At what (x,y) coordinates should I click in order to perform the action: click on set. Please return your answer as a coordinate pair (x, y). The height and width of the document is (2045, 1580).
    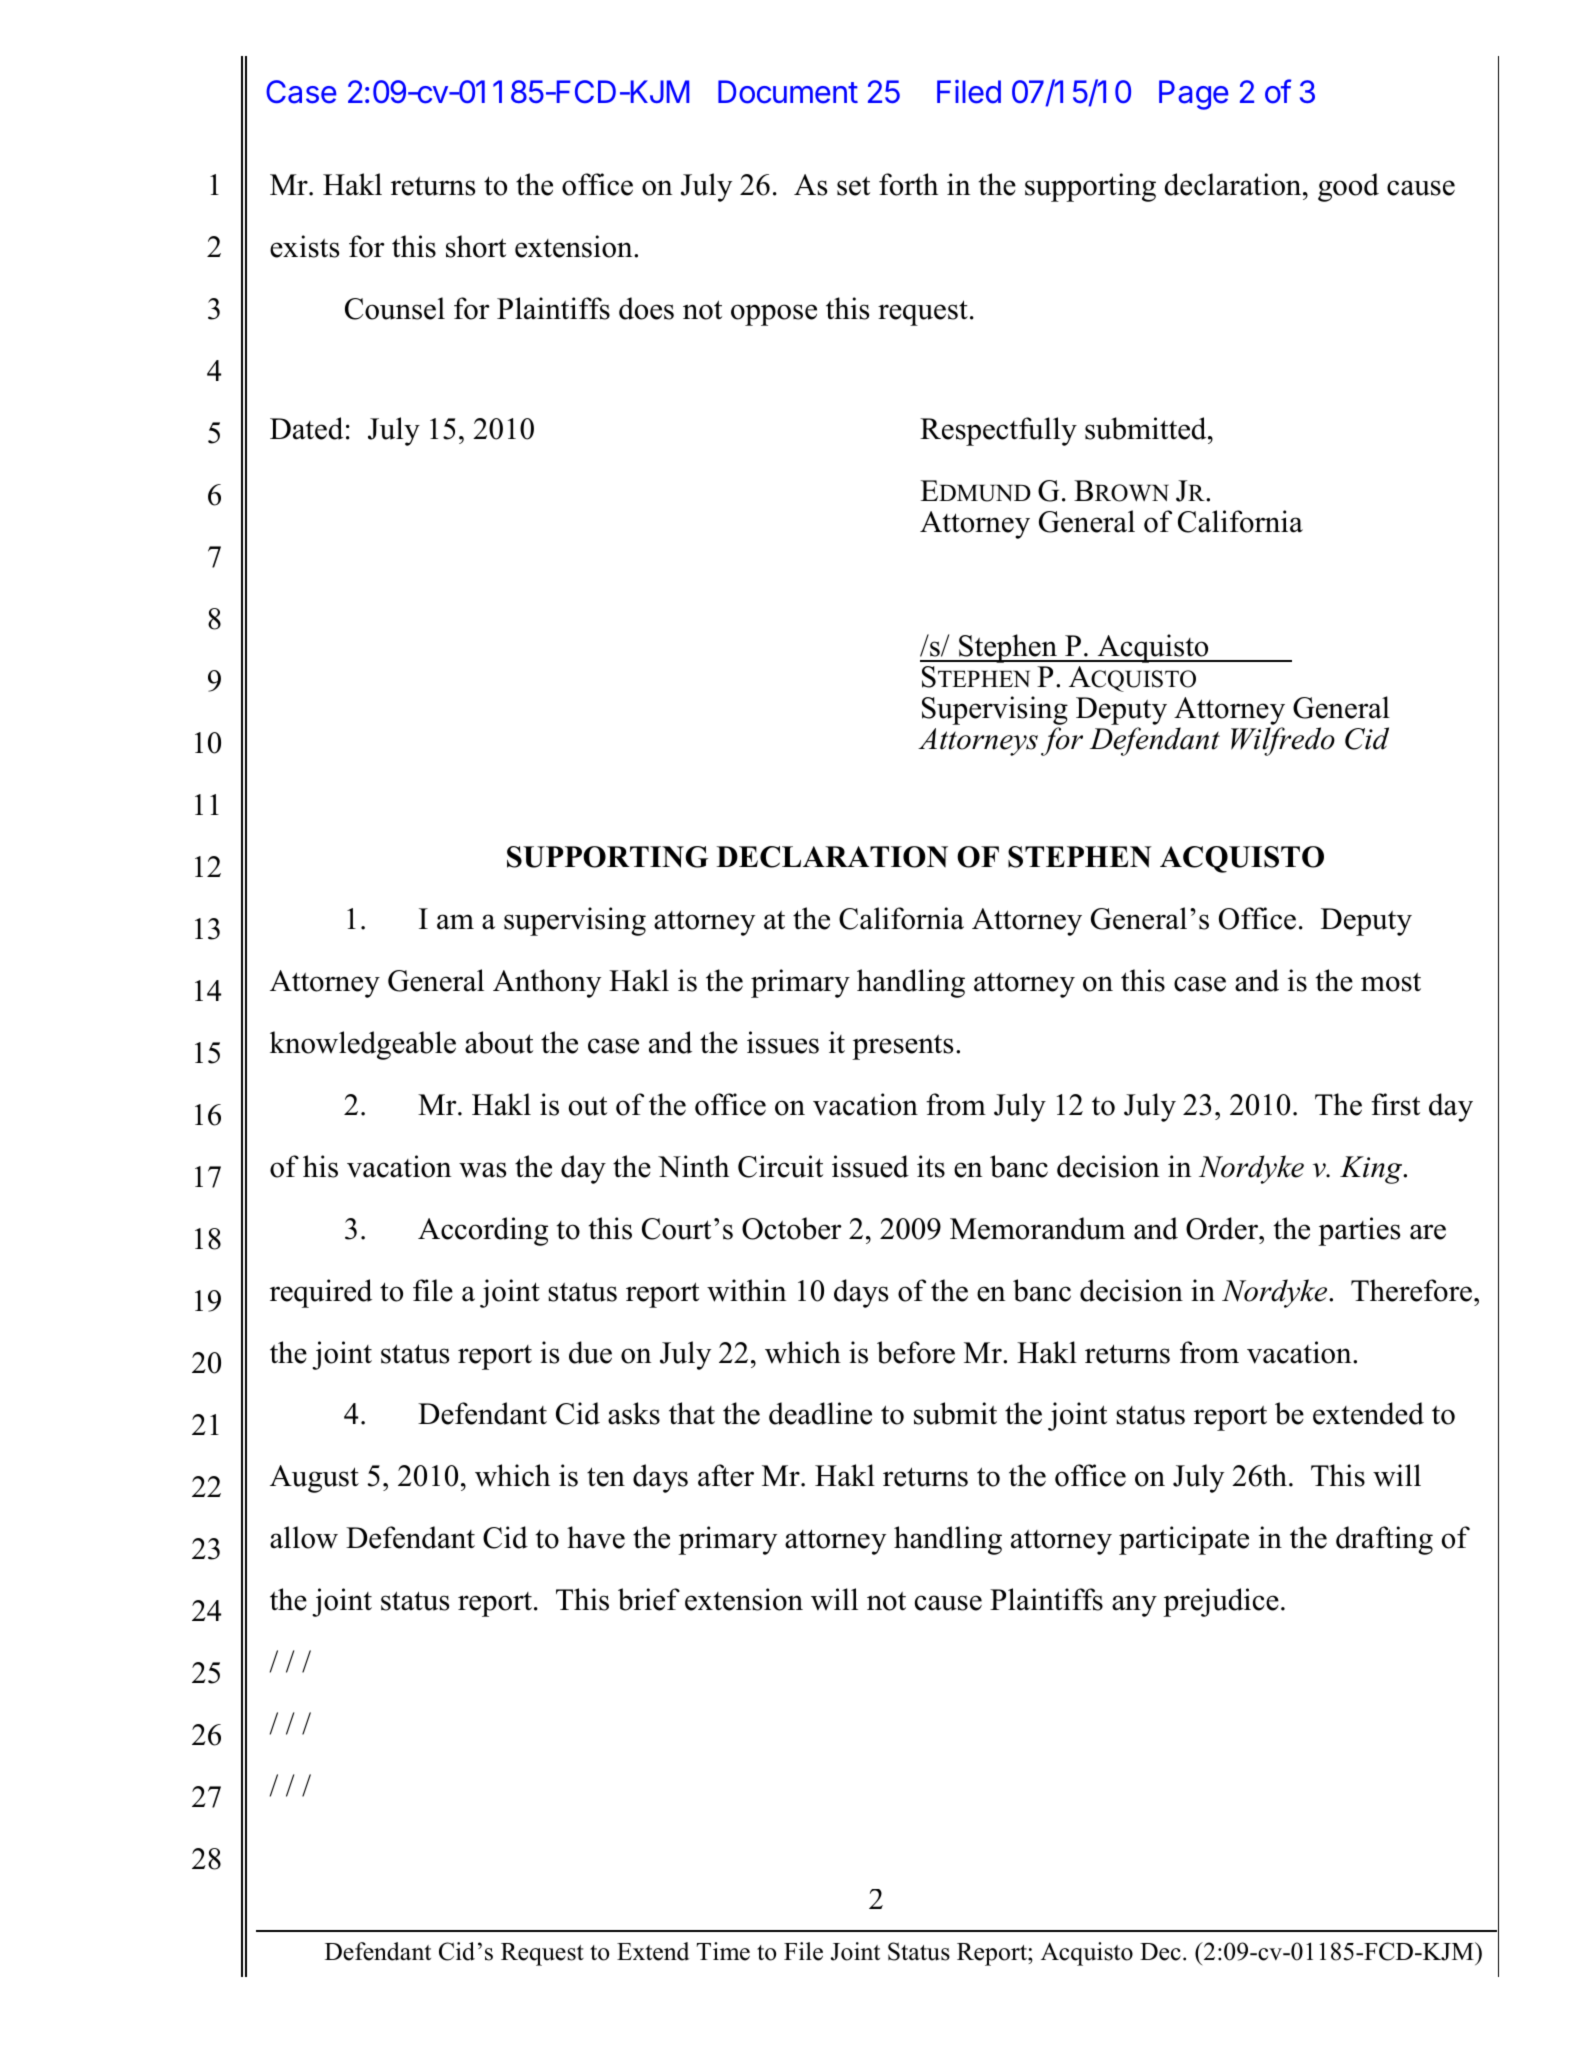
    Looking at the image, I should click on (853, 186).
